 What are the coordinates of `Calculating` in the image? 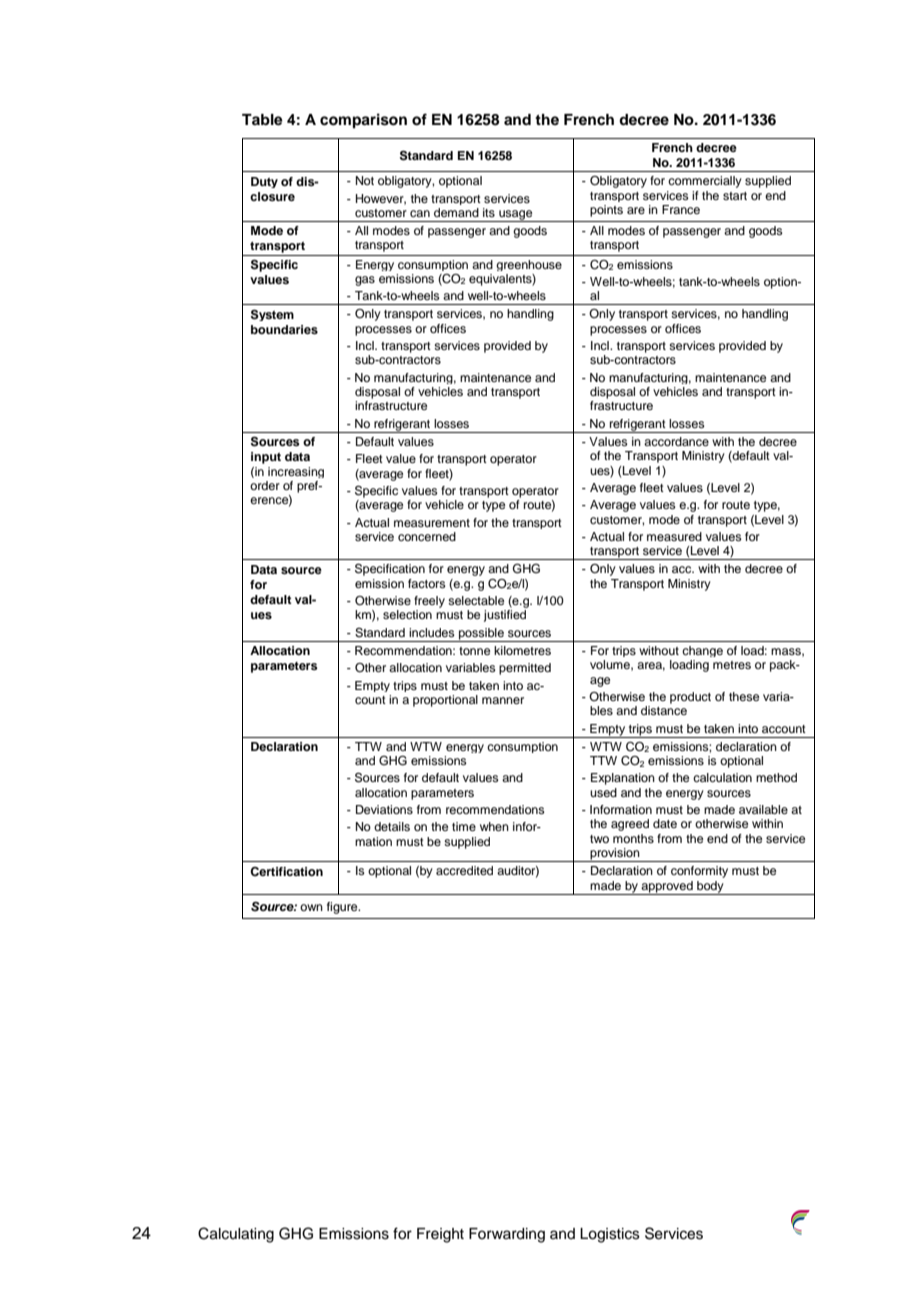 It's located at (236, 1235).
